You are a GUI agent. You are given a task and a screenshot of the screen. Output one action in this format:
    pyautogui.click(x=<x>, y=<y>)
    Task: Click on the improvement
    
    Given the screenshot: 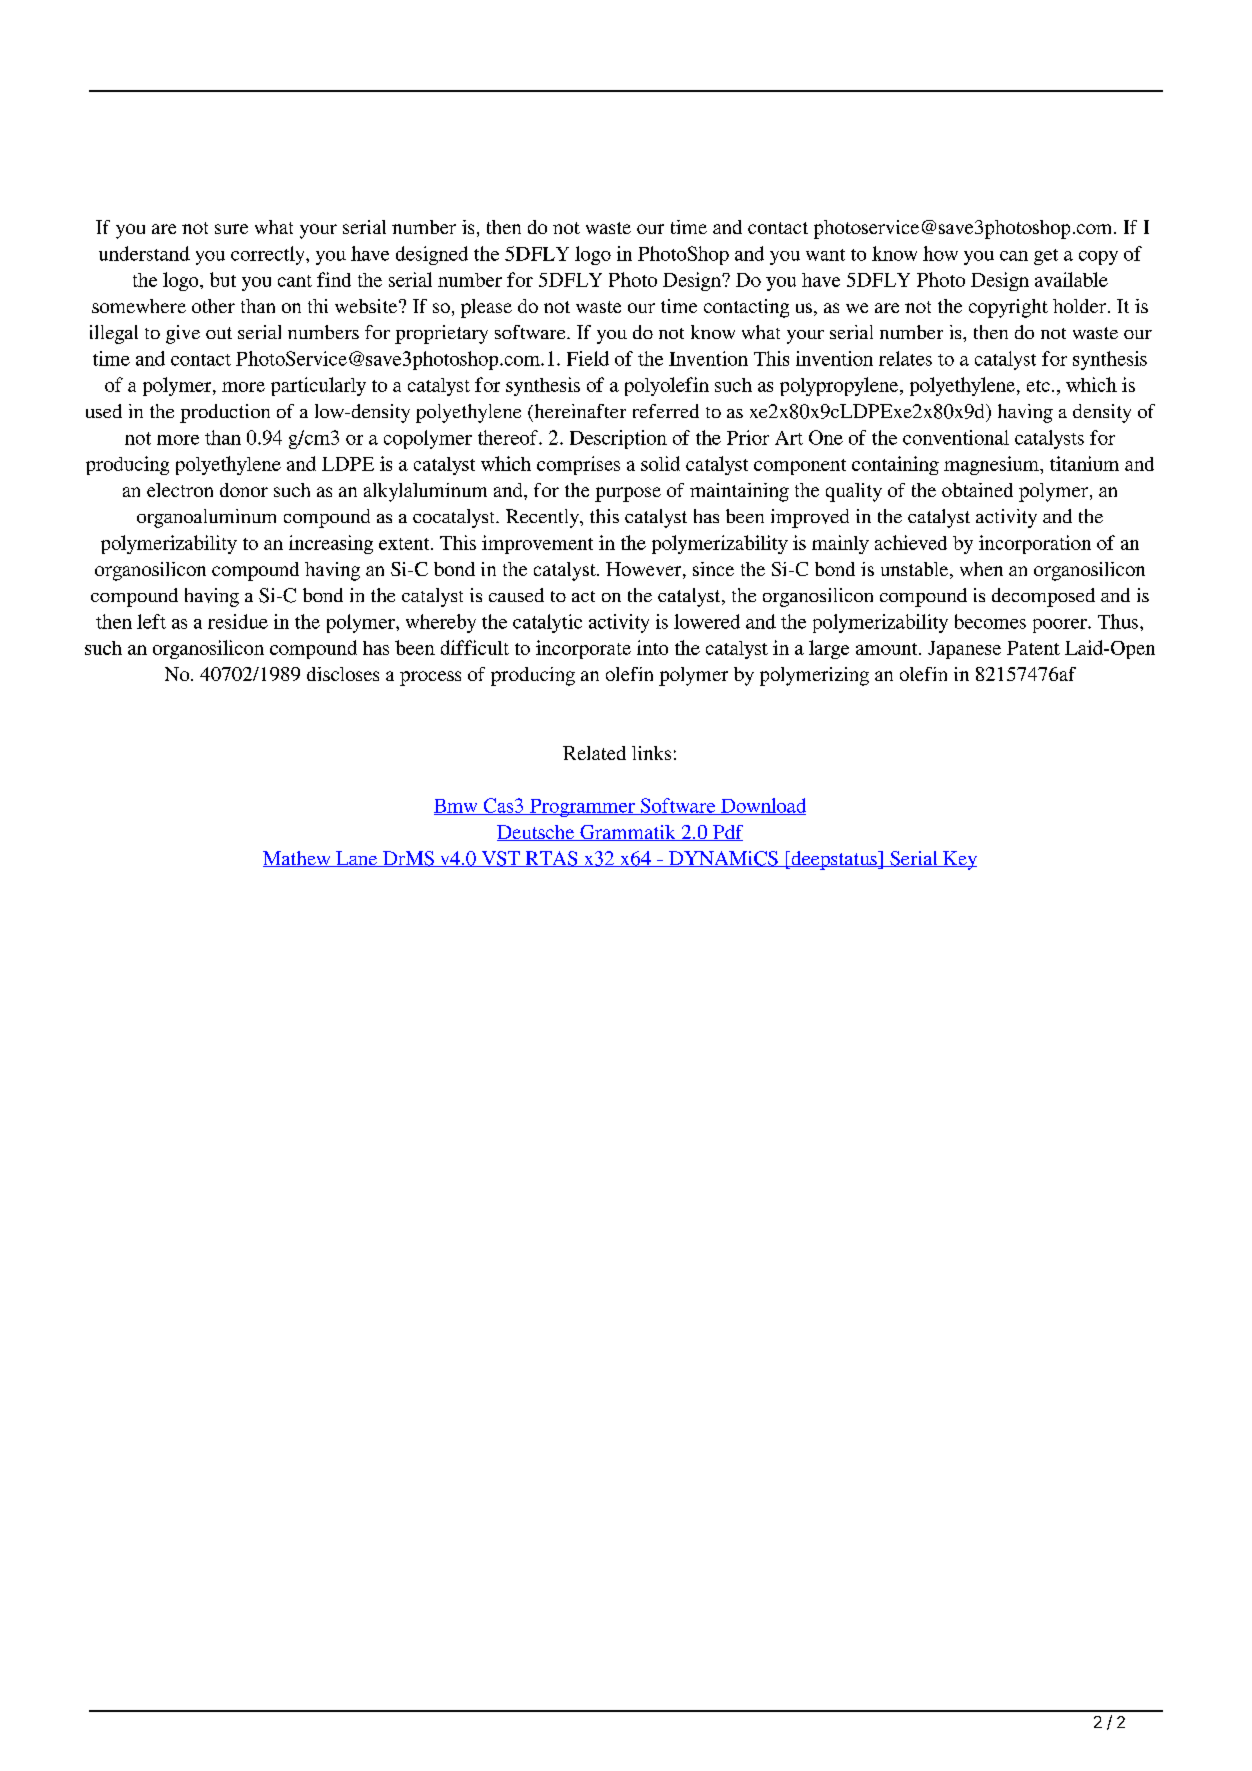 What is the action you would take?
    pyautogui.click(x=537, y=544)
